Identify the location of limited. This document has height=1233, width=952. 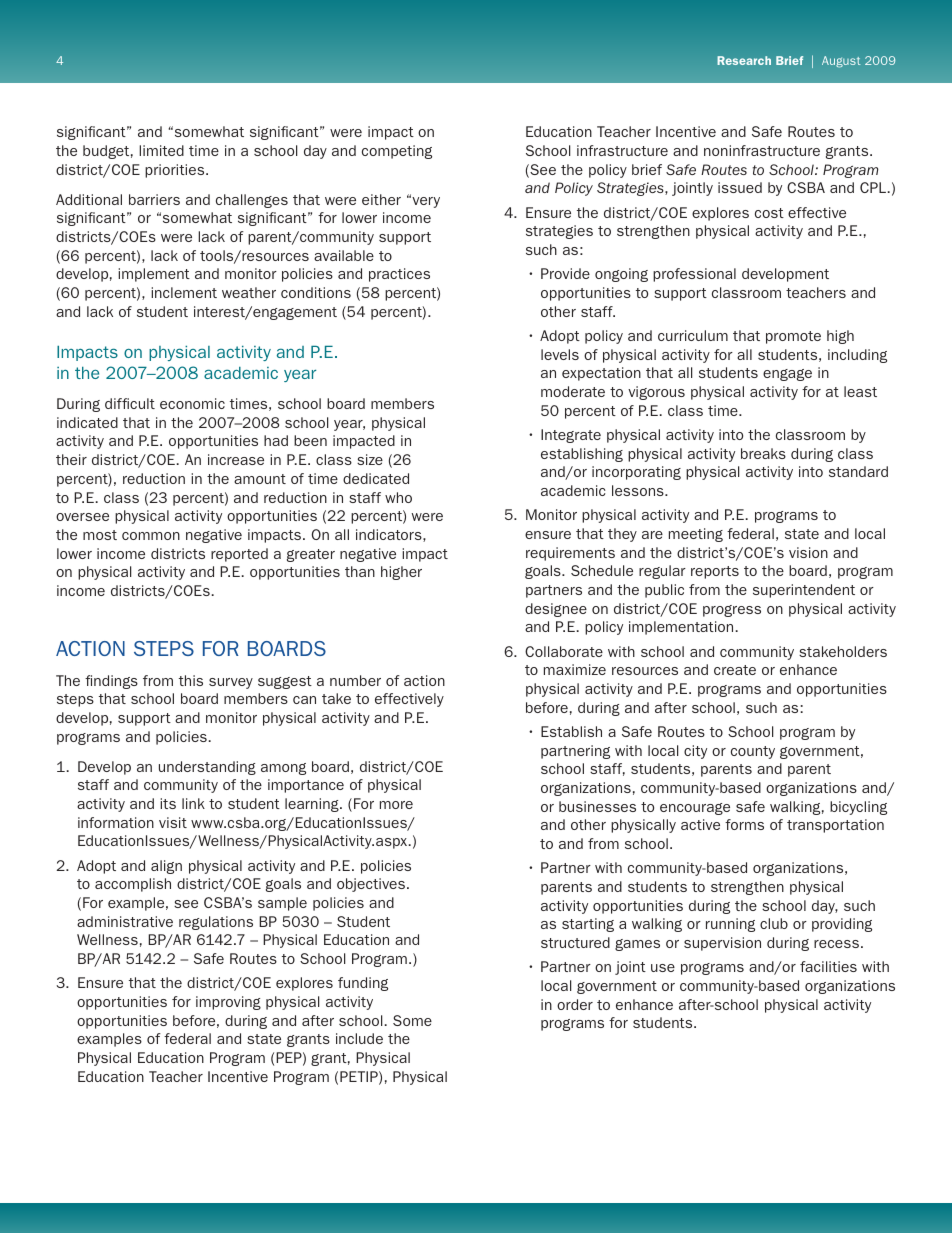
(161, 150).
